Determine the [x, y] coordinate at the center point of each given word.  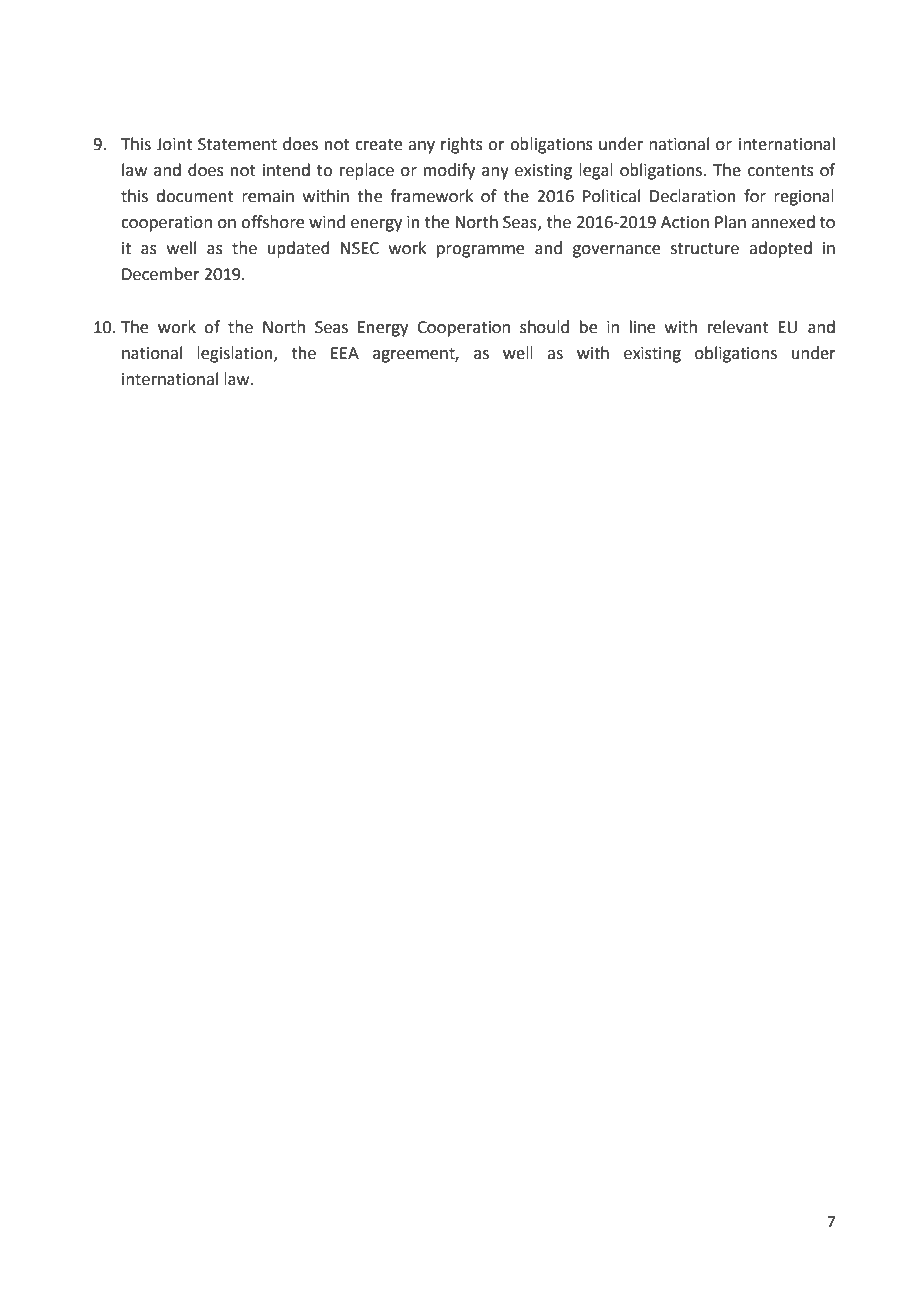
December [161, 274]
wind [327, 222]
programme [480, 251]
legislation [236, 354]
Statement [237, 144]
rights [462, 145]
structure [705, 249]
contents [781, 171]
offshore [272, 222]
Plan [730, 222]
